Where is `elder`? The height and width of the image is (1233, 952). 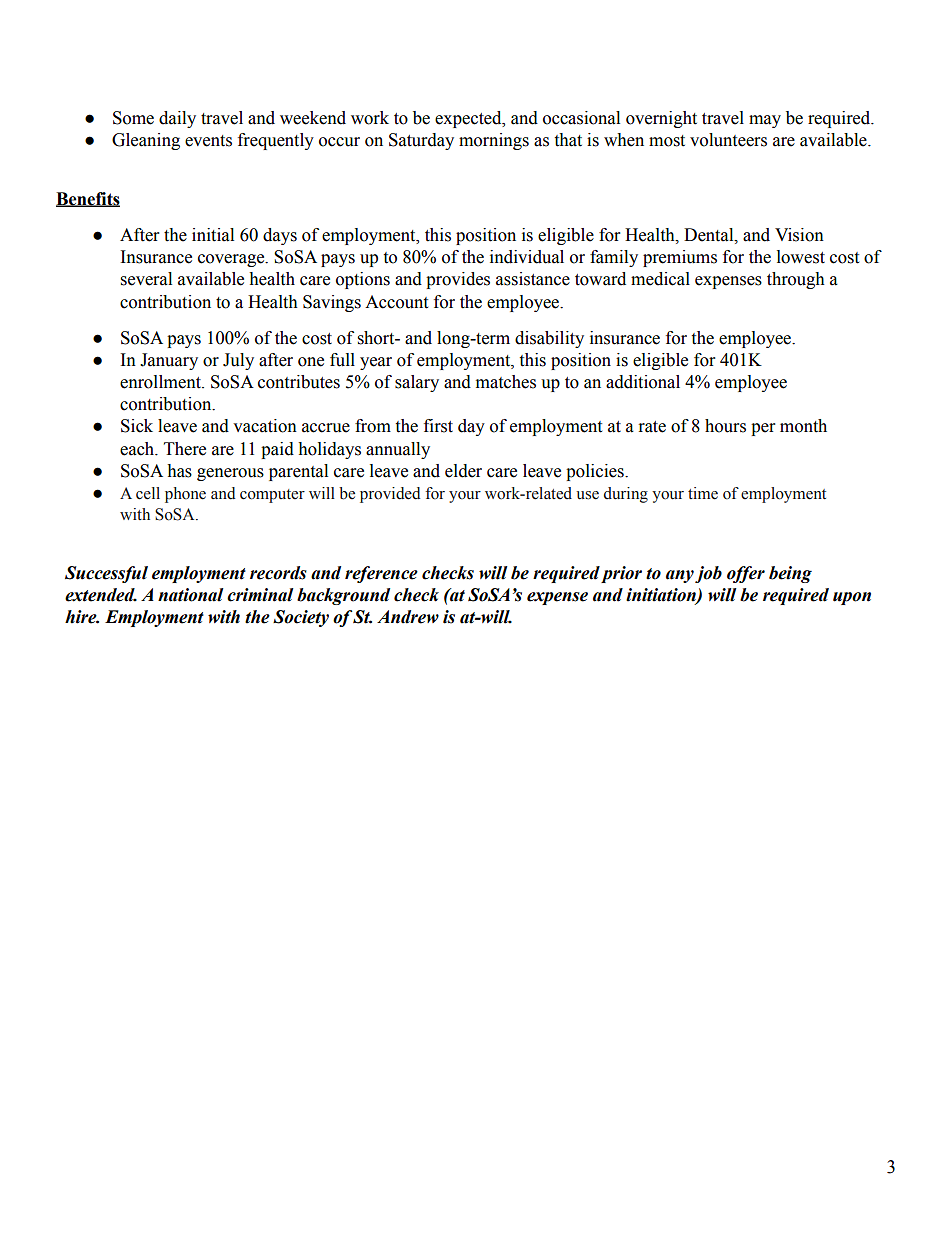 elder is located at coordinates (463, 471).
